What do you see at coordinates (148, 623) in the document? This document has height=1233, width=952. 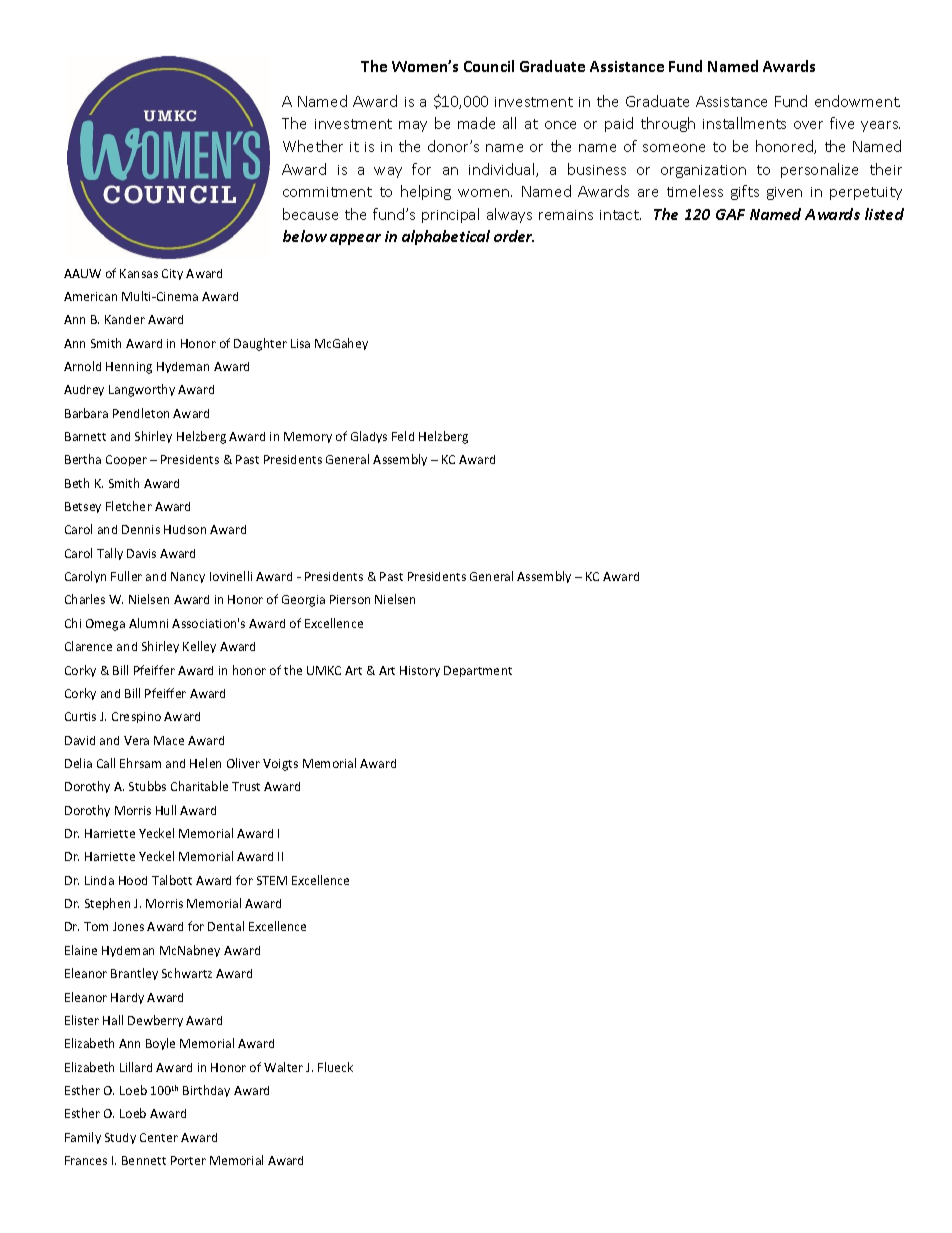 I see `Alumni` at bounding box center [148, 623].
